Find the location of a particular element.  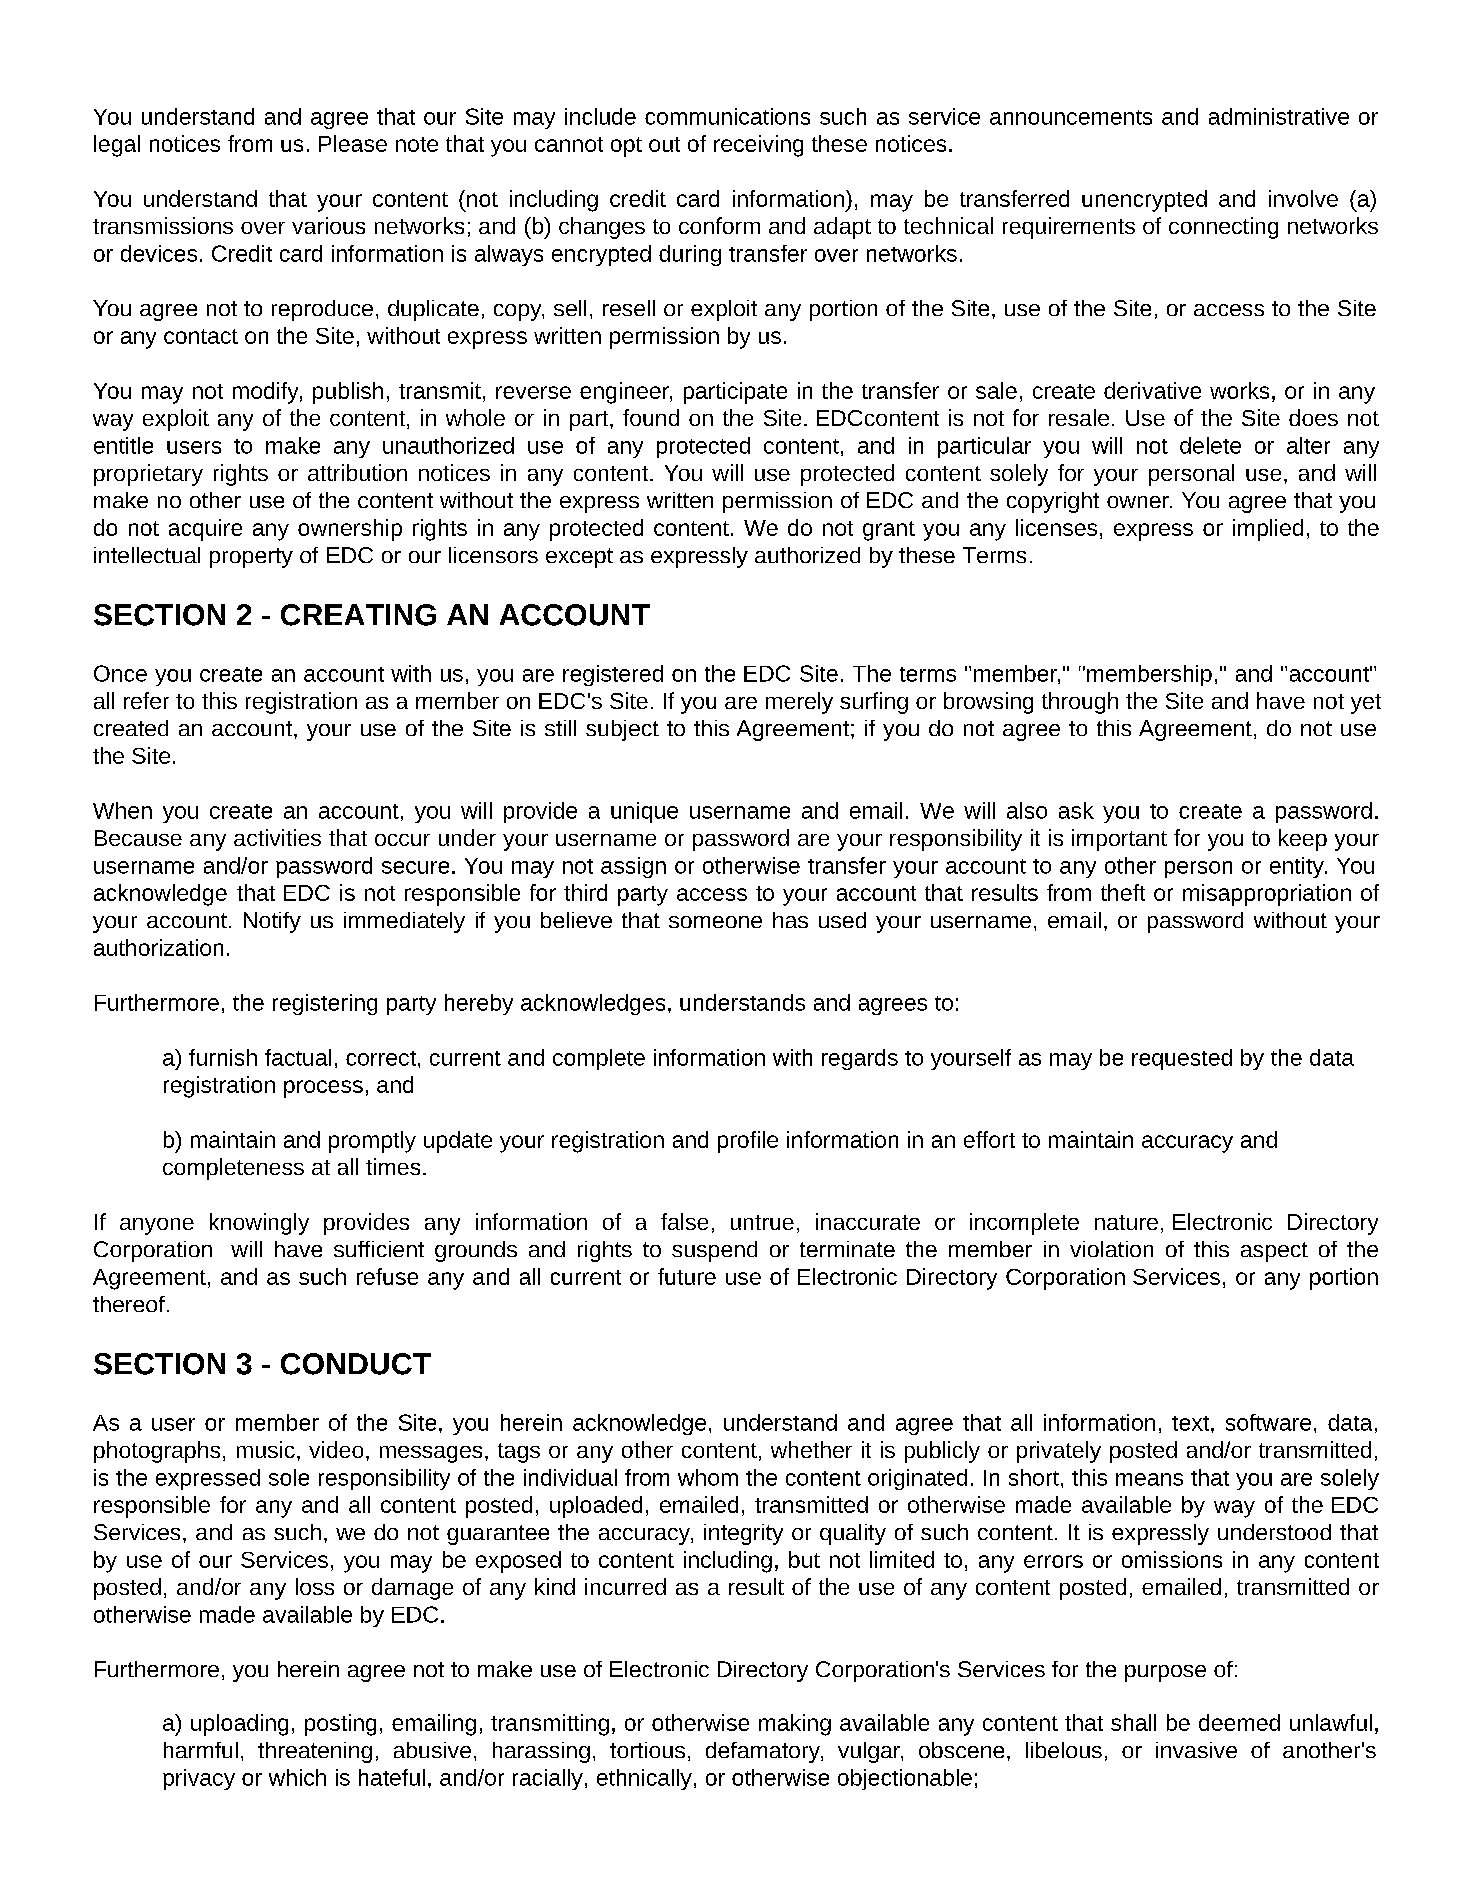

Please is located at coordinates (353, 143).
